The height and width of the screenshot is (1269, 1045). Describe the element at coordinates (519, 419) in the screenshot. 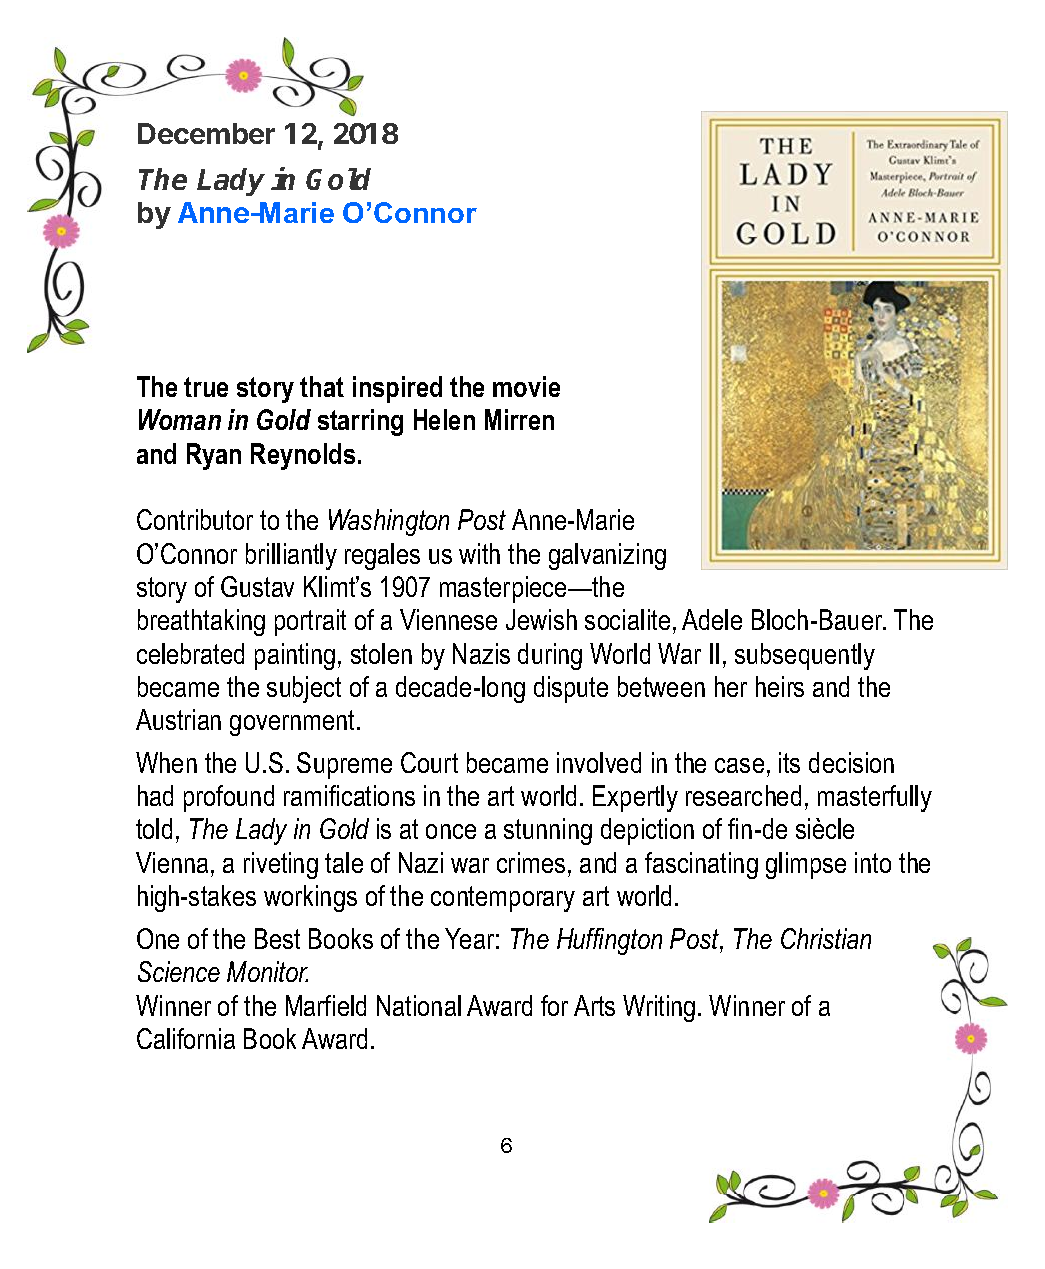

I see `Mirren` at that location.
